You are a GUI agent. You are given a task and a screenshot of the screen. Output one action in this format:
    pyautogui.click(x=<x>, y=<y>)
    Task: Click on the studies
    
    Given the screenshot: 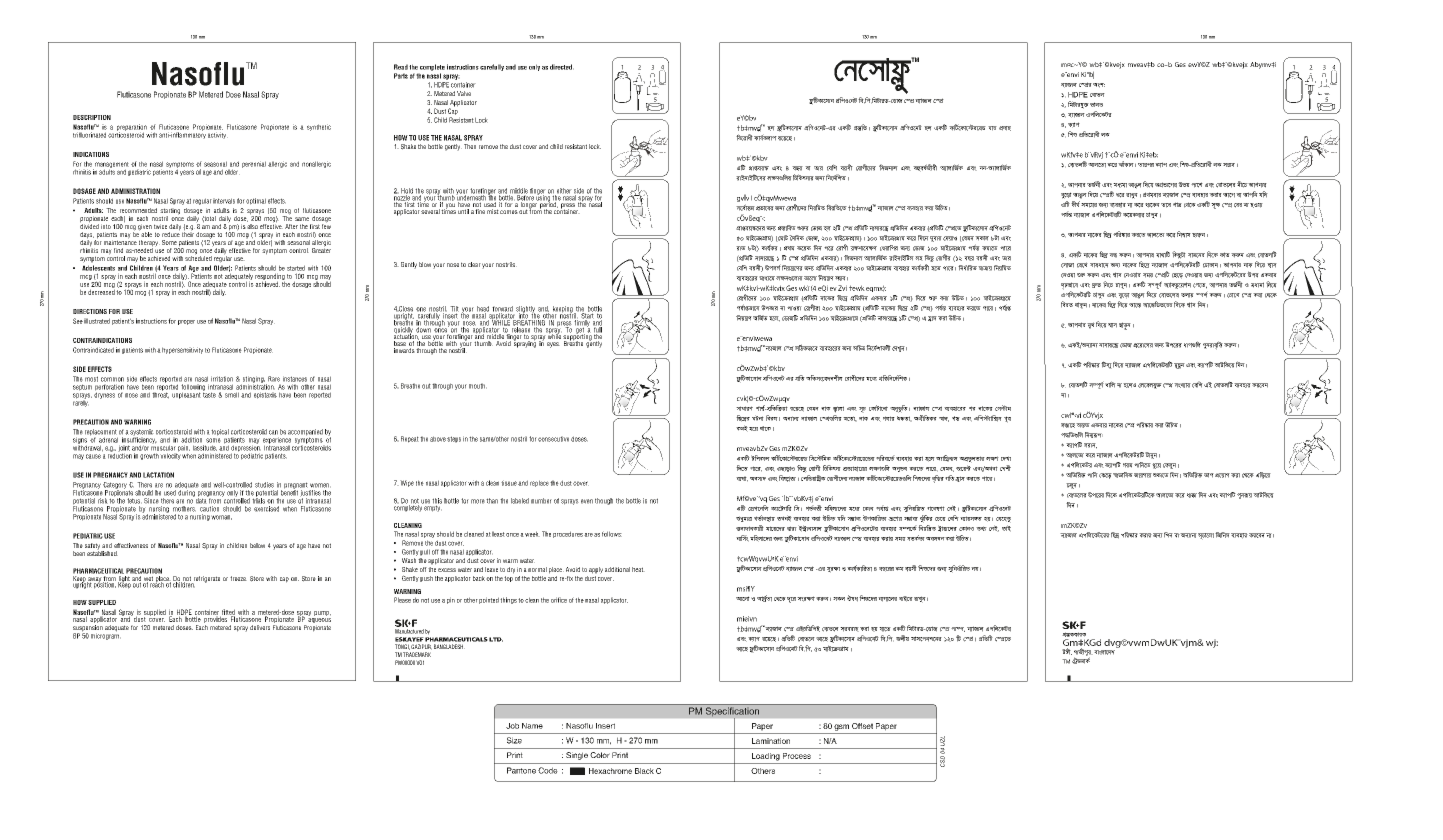 What is the action you would take?
    pyautogui.click(x=264, y=485)
